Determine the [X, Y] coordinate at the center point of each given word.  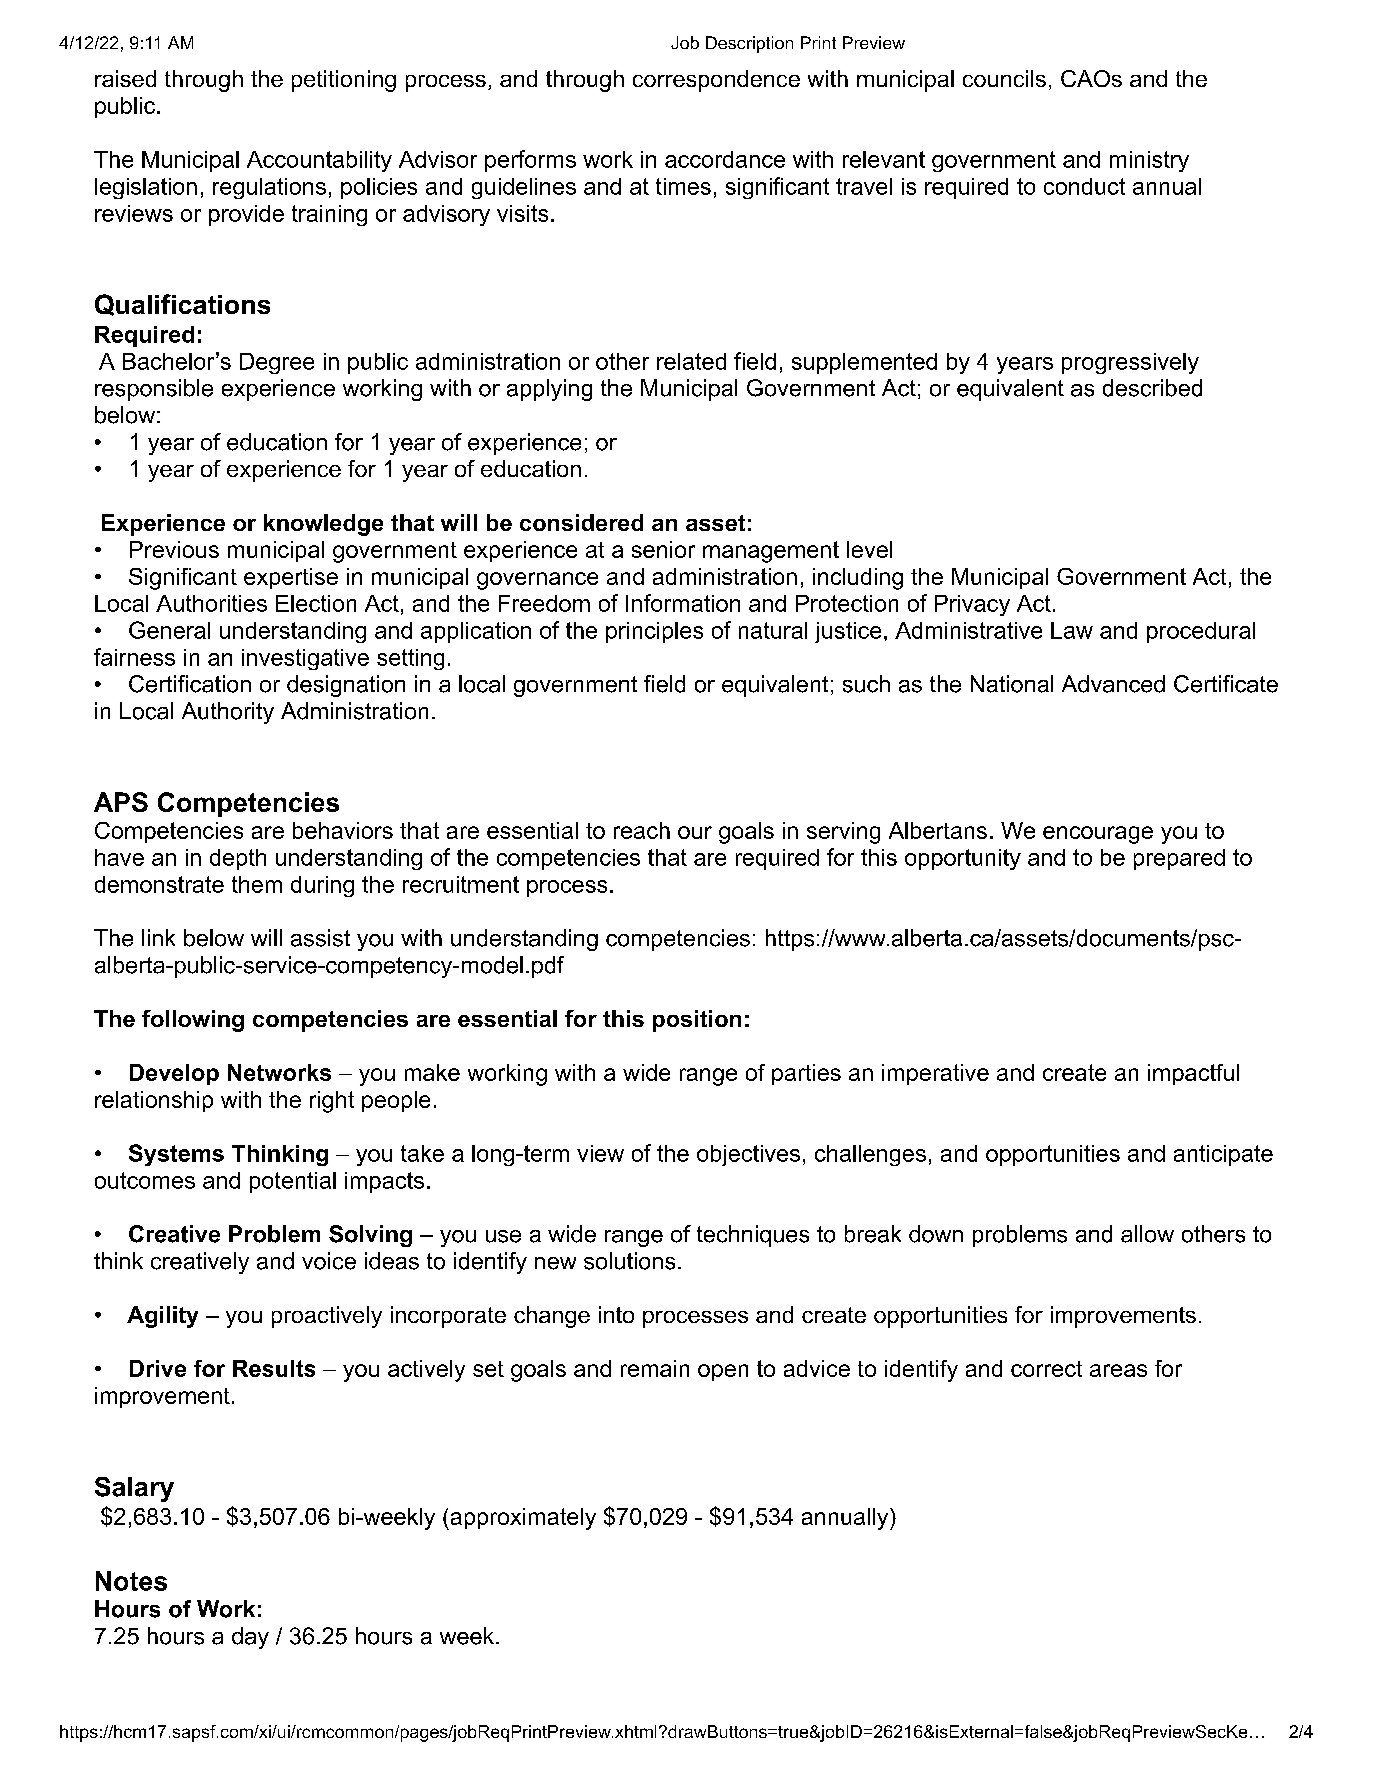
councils [1004, 78]
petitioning [344, 81]
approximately [522, 1519]
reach [642, 830]
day [250, 1638]
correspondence [716, 81]
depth [238, 859]
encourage [1098, 835]
